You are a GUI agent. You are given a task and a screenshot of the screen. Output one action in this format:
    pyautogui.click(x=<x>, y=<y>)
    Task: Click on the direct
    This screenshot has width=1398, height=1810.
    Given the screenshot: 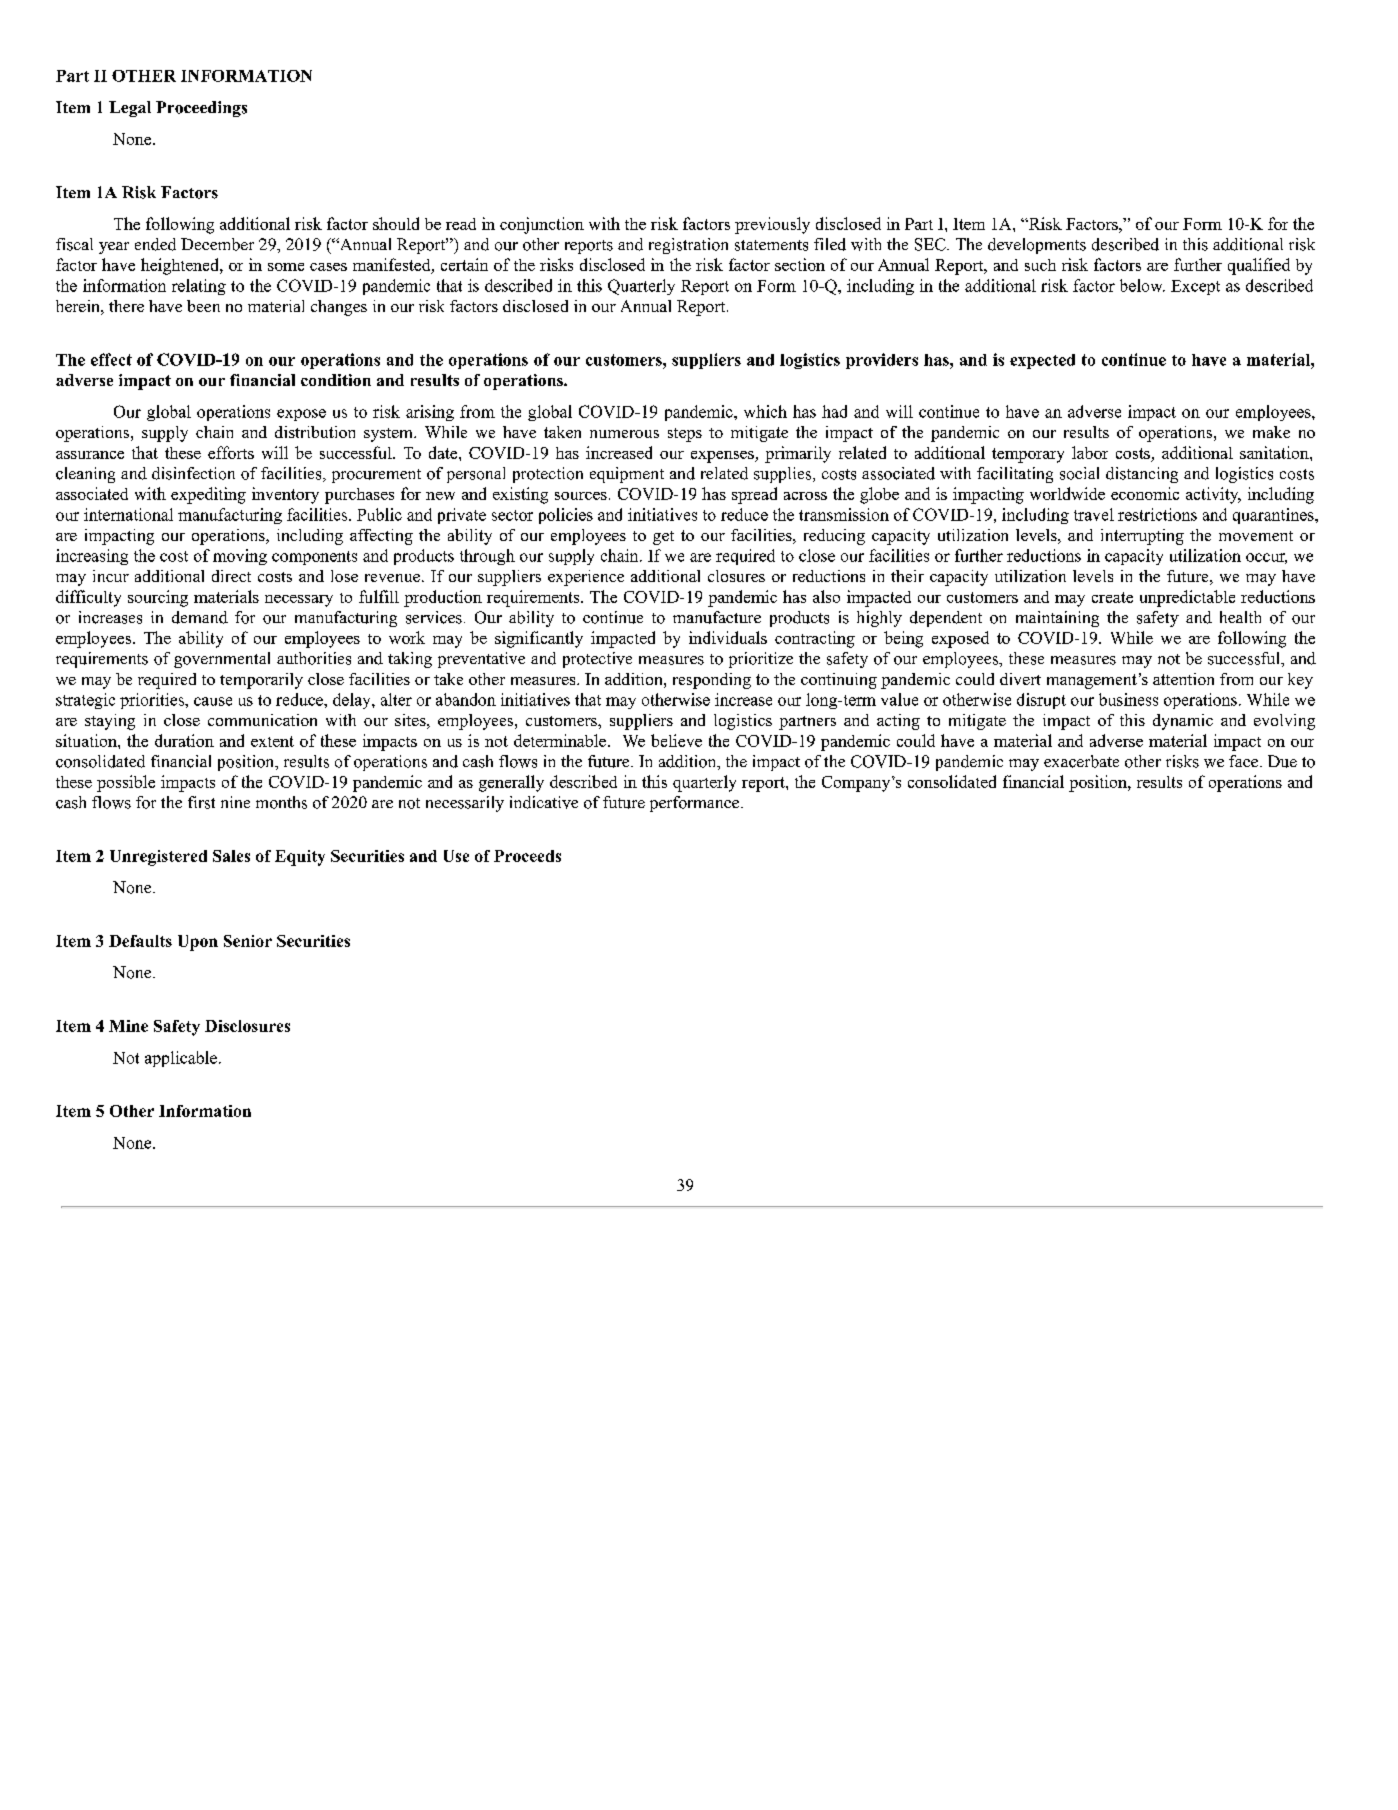 What is the action you would take?
    pyautogui.click(x=231, y=576)
